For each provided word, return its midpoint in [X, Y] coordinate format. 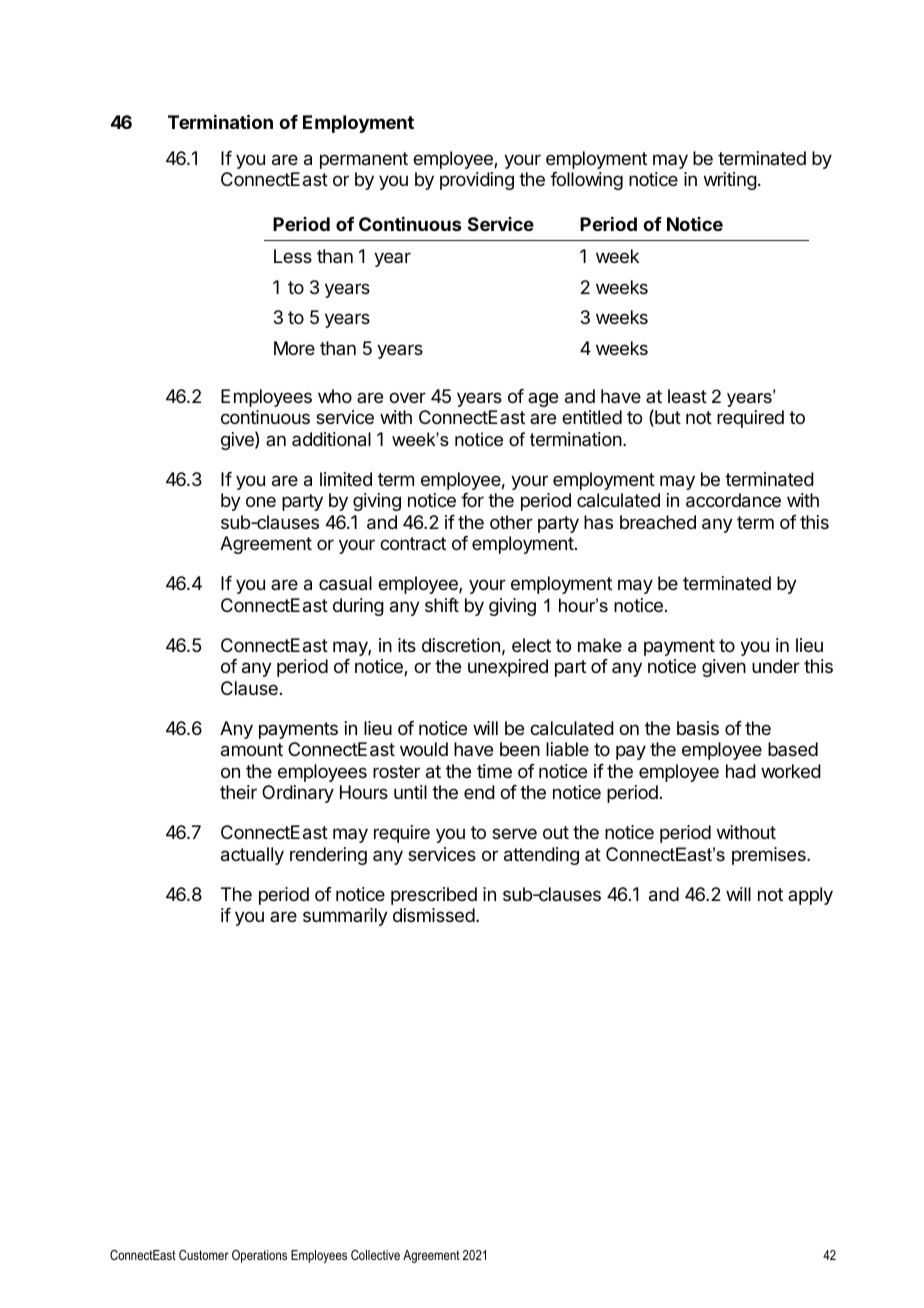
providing [477, 181]
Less [293, 256]
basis [698, 728]
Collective [375, 1255]
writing [730, 181]
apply [810, 896]
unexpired [508, 668]
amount [252, 750]
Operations [259, 1256]
